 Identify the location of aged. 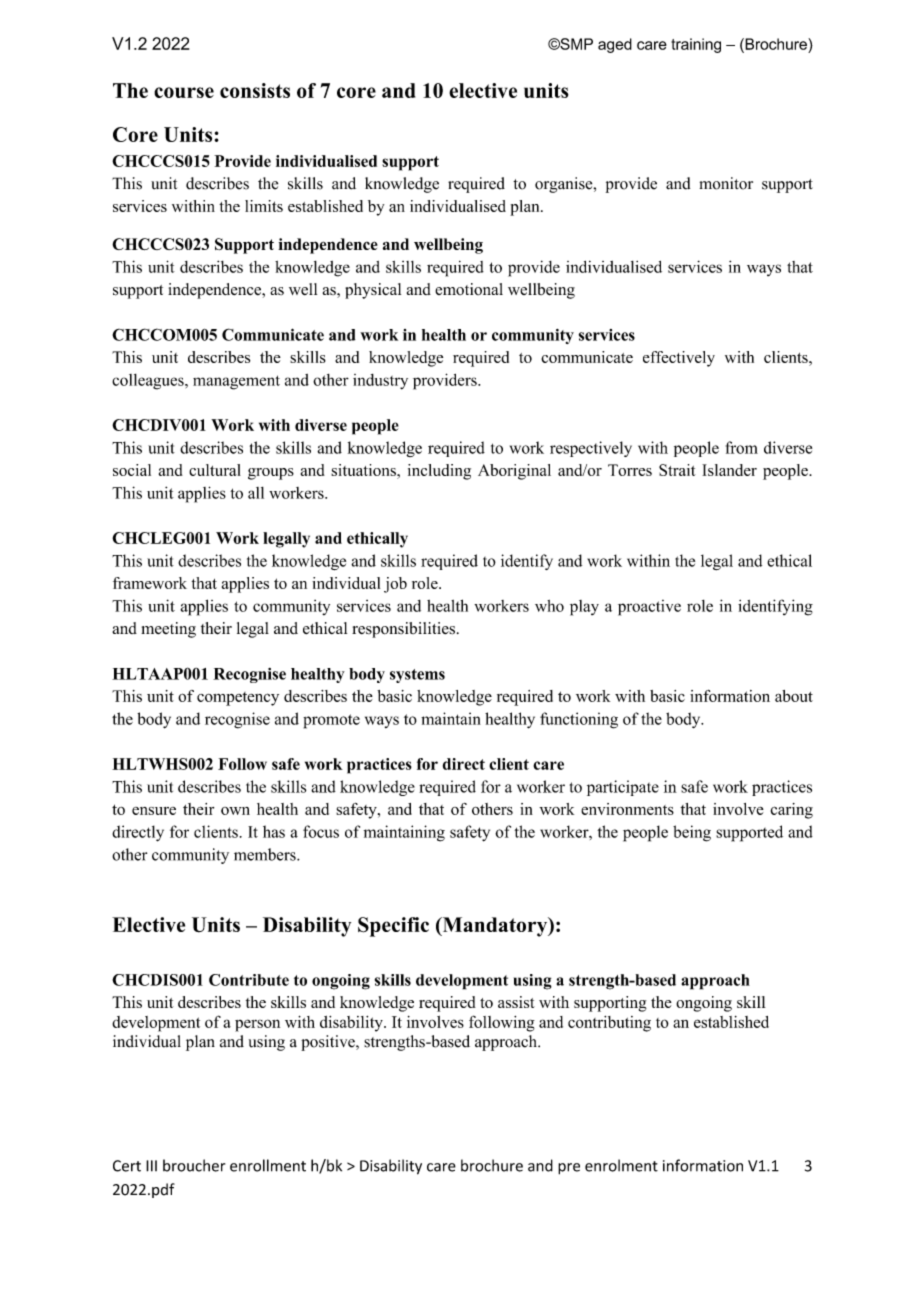
(615, 45).
